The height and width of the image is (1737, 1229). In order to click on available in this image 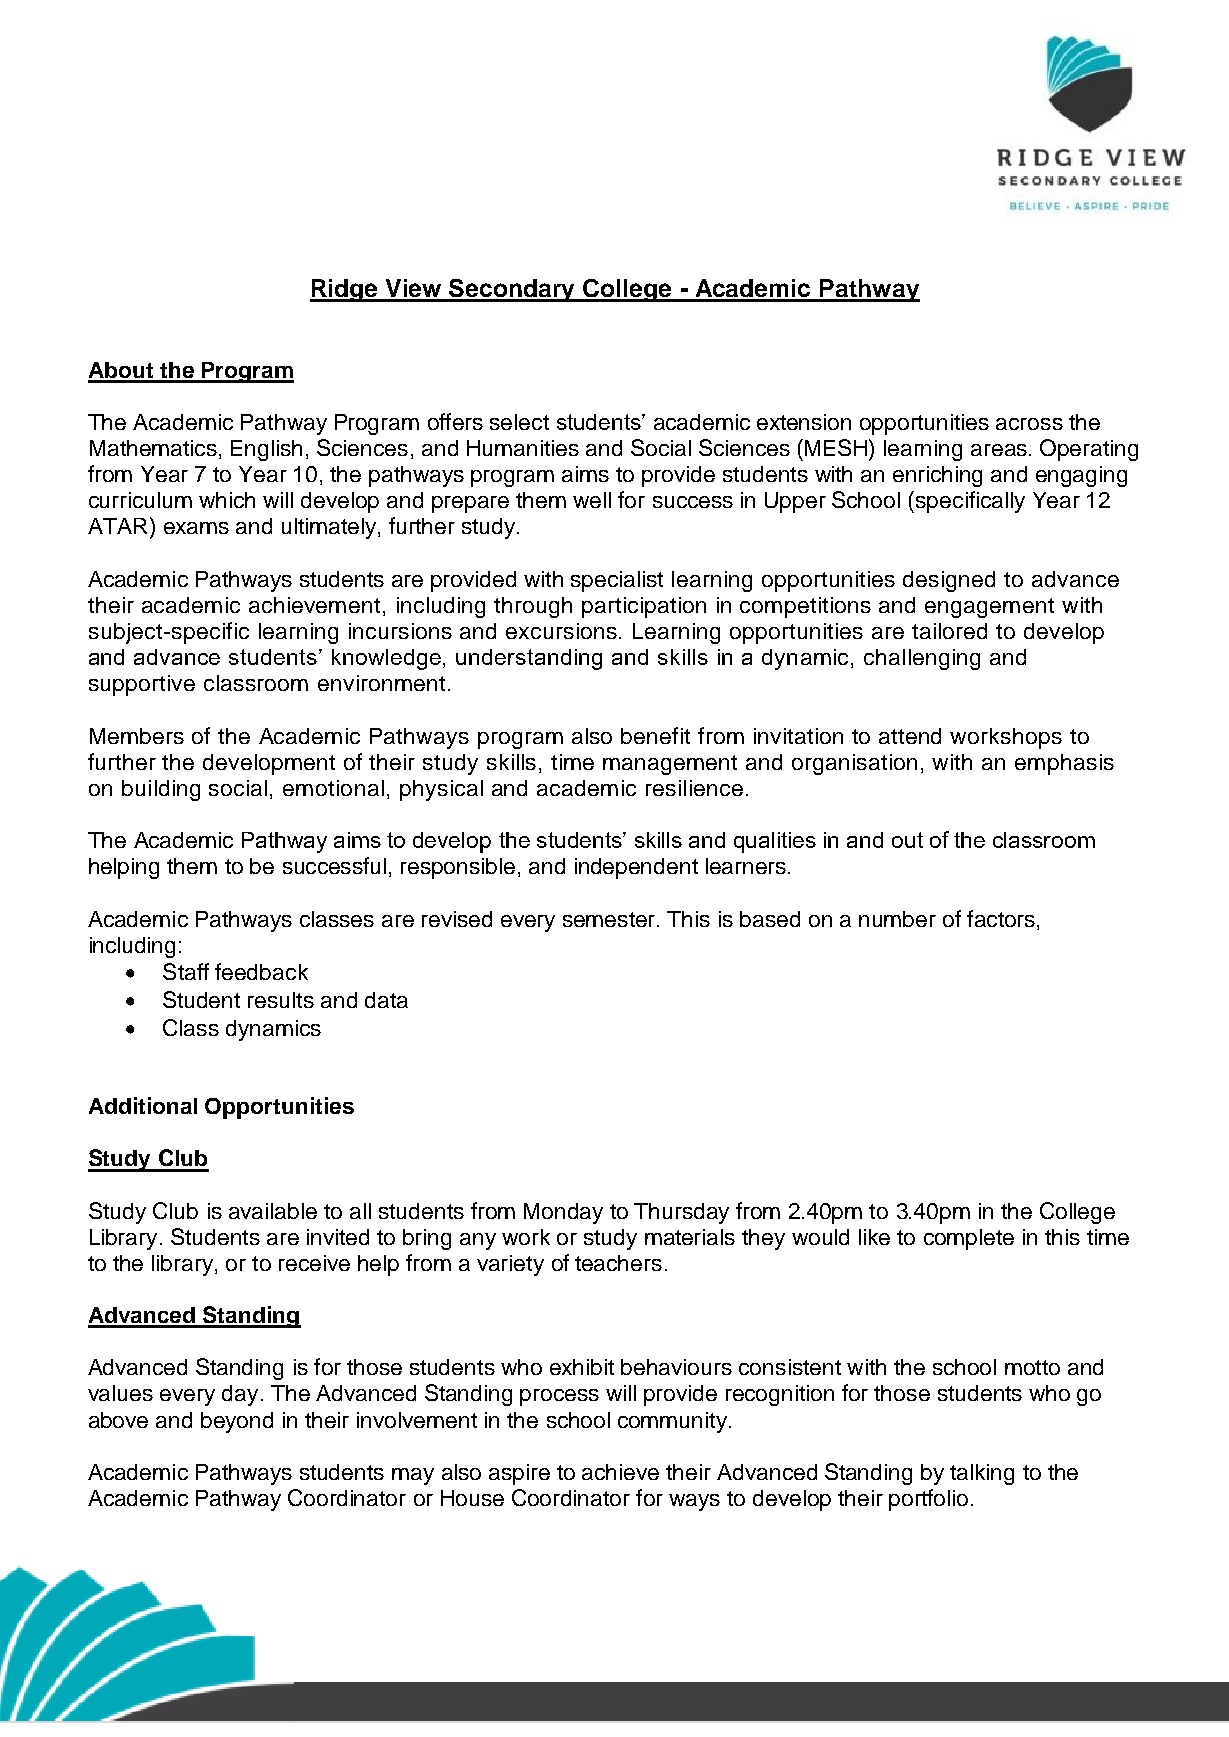, I will do `click(273, 1211)`.
